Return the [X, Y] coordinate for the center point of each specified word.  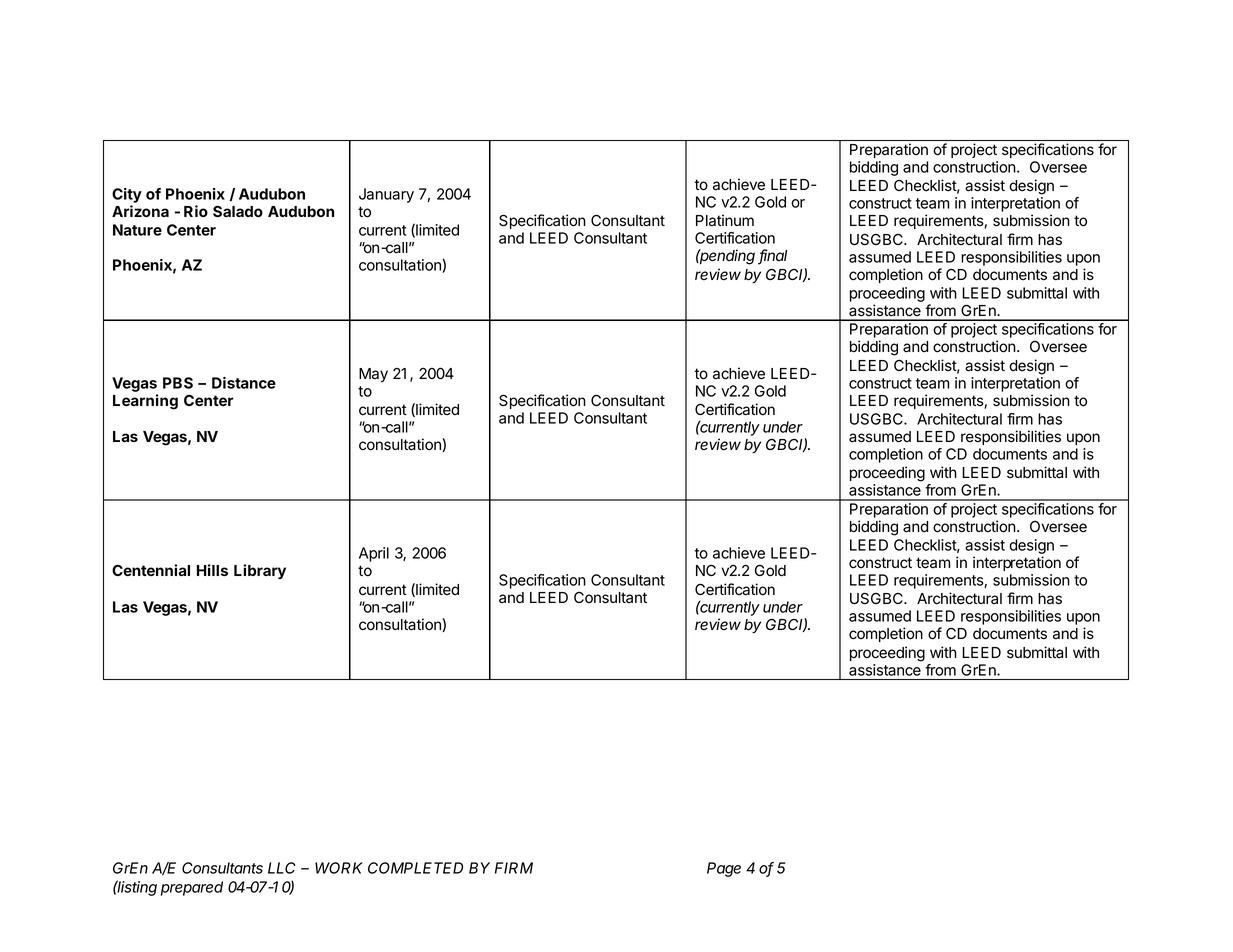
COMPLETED [415, 868]
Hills [212, 570]
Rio [196, 211]
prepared [192, 888]
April [374, 554]
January [386, 195]
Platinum [725, 220]
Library [260, 571]
